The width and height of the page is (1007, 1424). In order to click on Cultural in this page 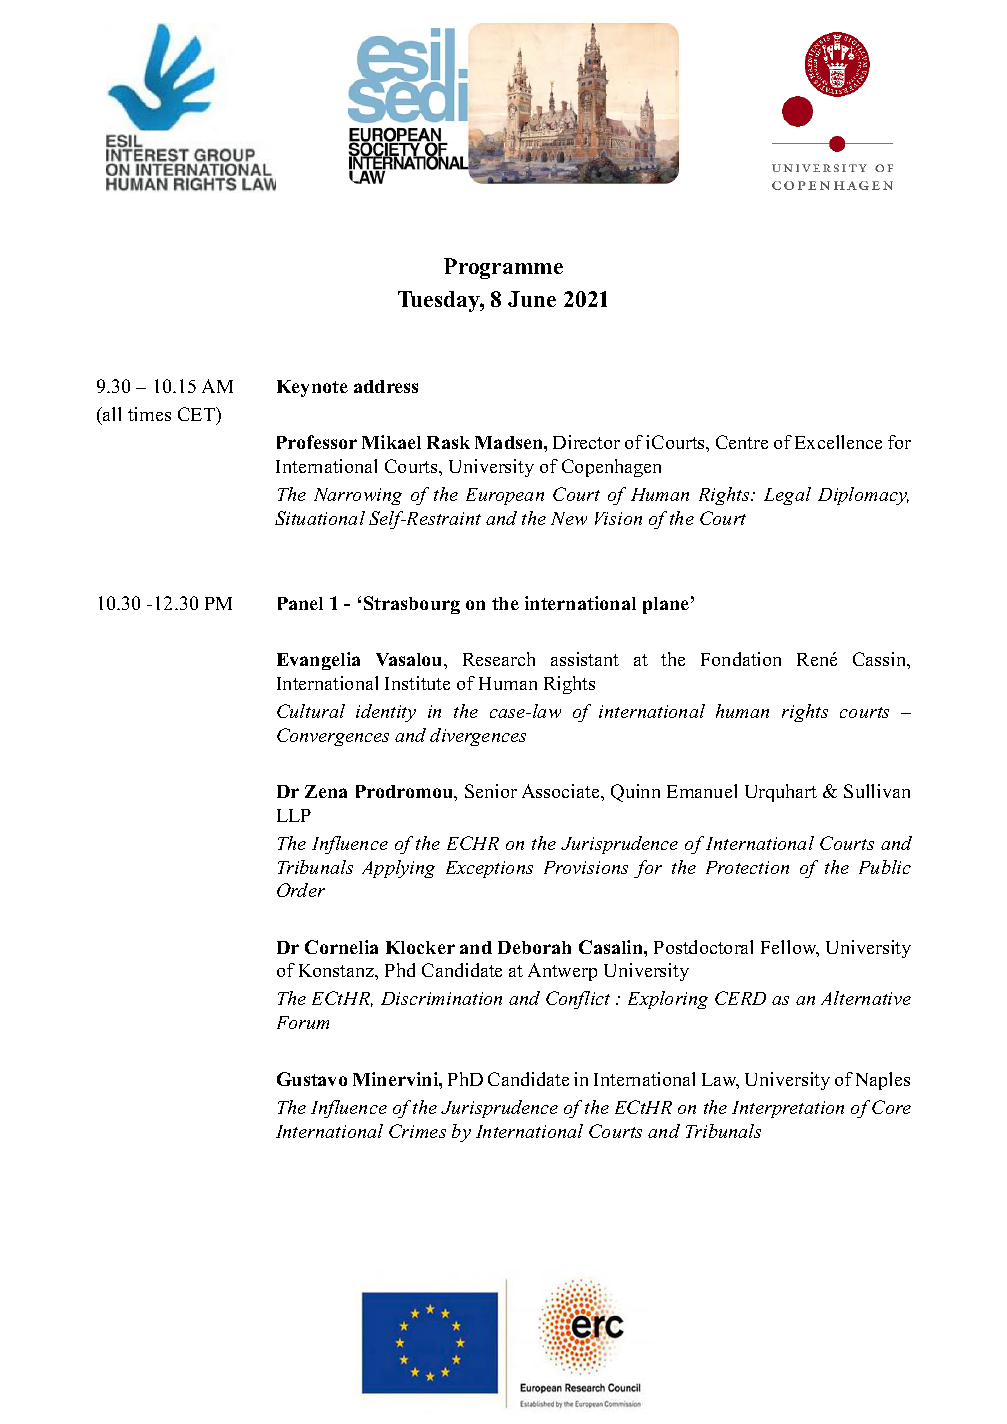, I will do `click(311, 711)`.
